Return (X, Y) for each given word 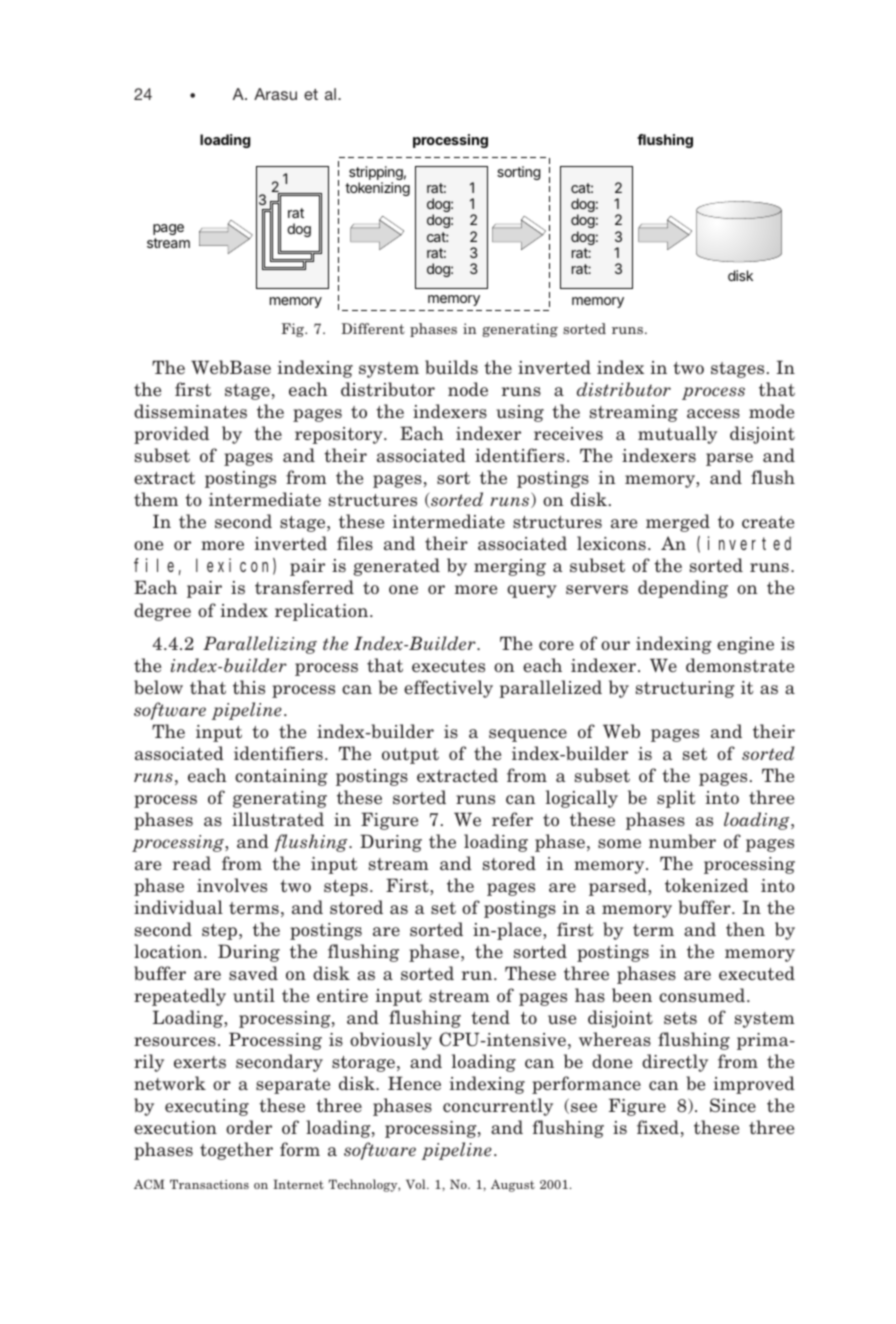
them (156, 499)
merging (510, 567)
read (192, 863)
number (682, 841)
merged (678, 523)
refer (512, 819)
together (236, 1151)
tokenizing (377, 189)
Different (373, 328)
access (713, 414)
